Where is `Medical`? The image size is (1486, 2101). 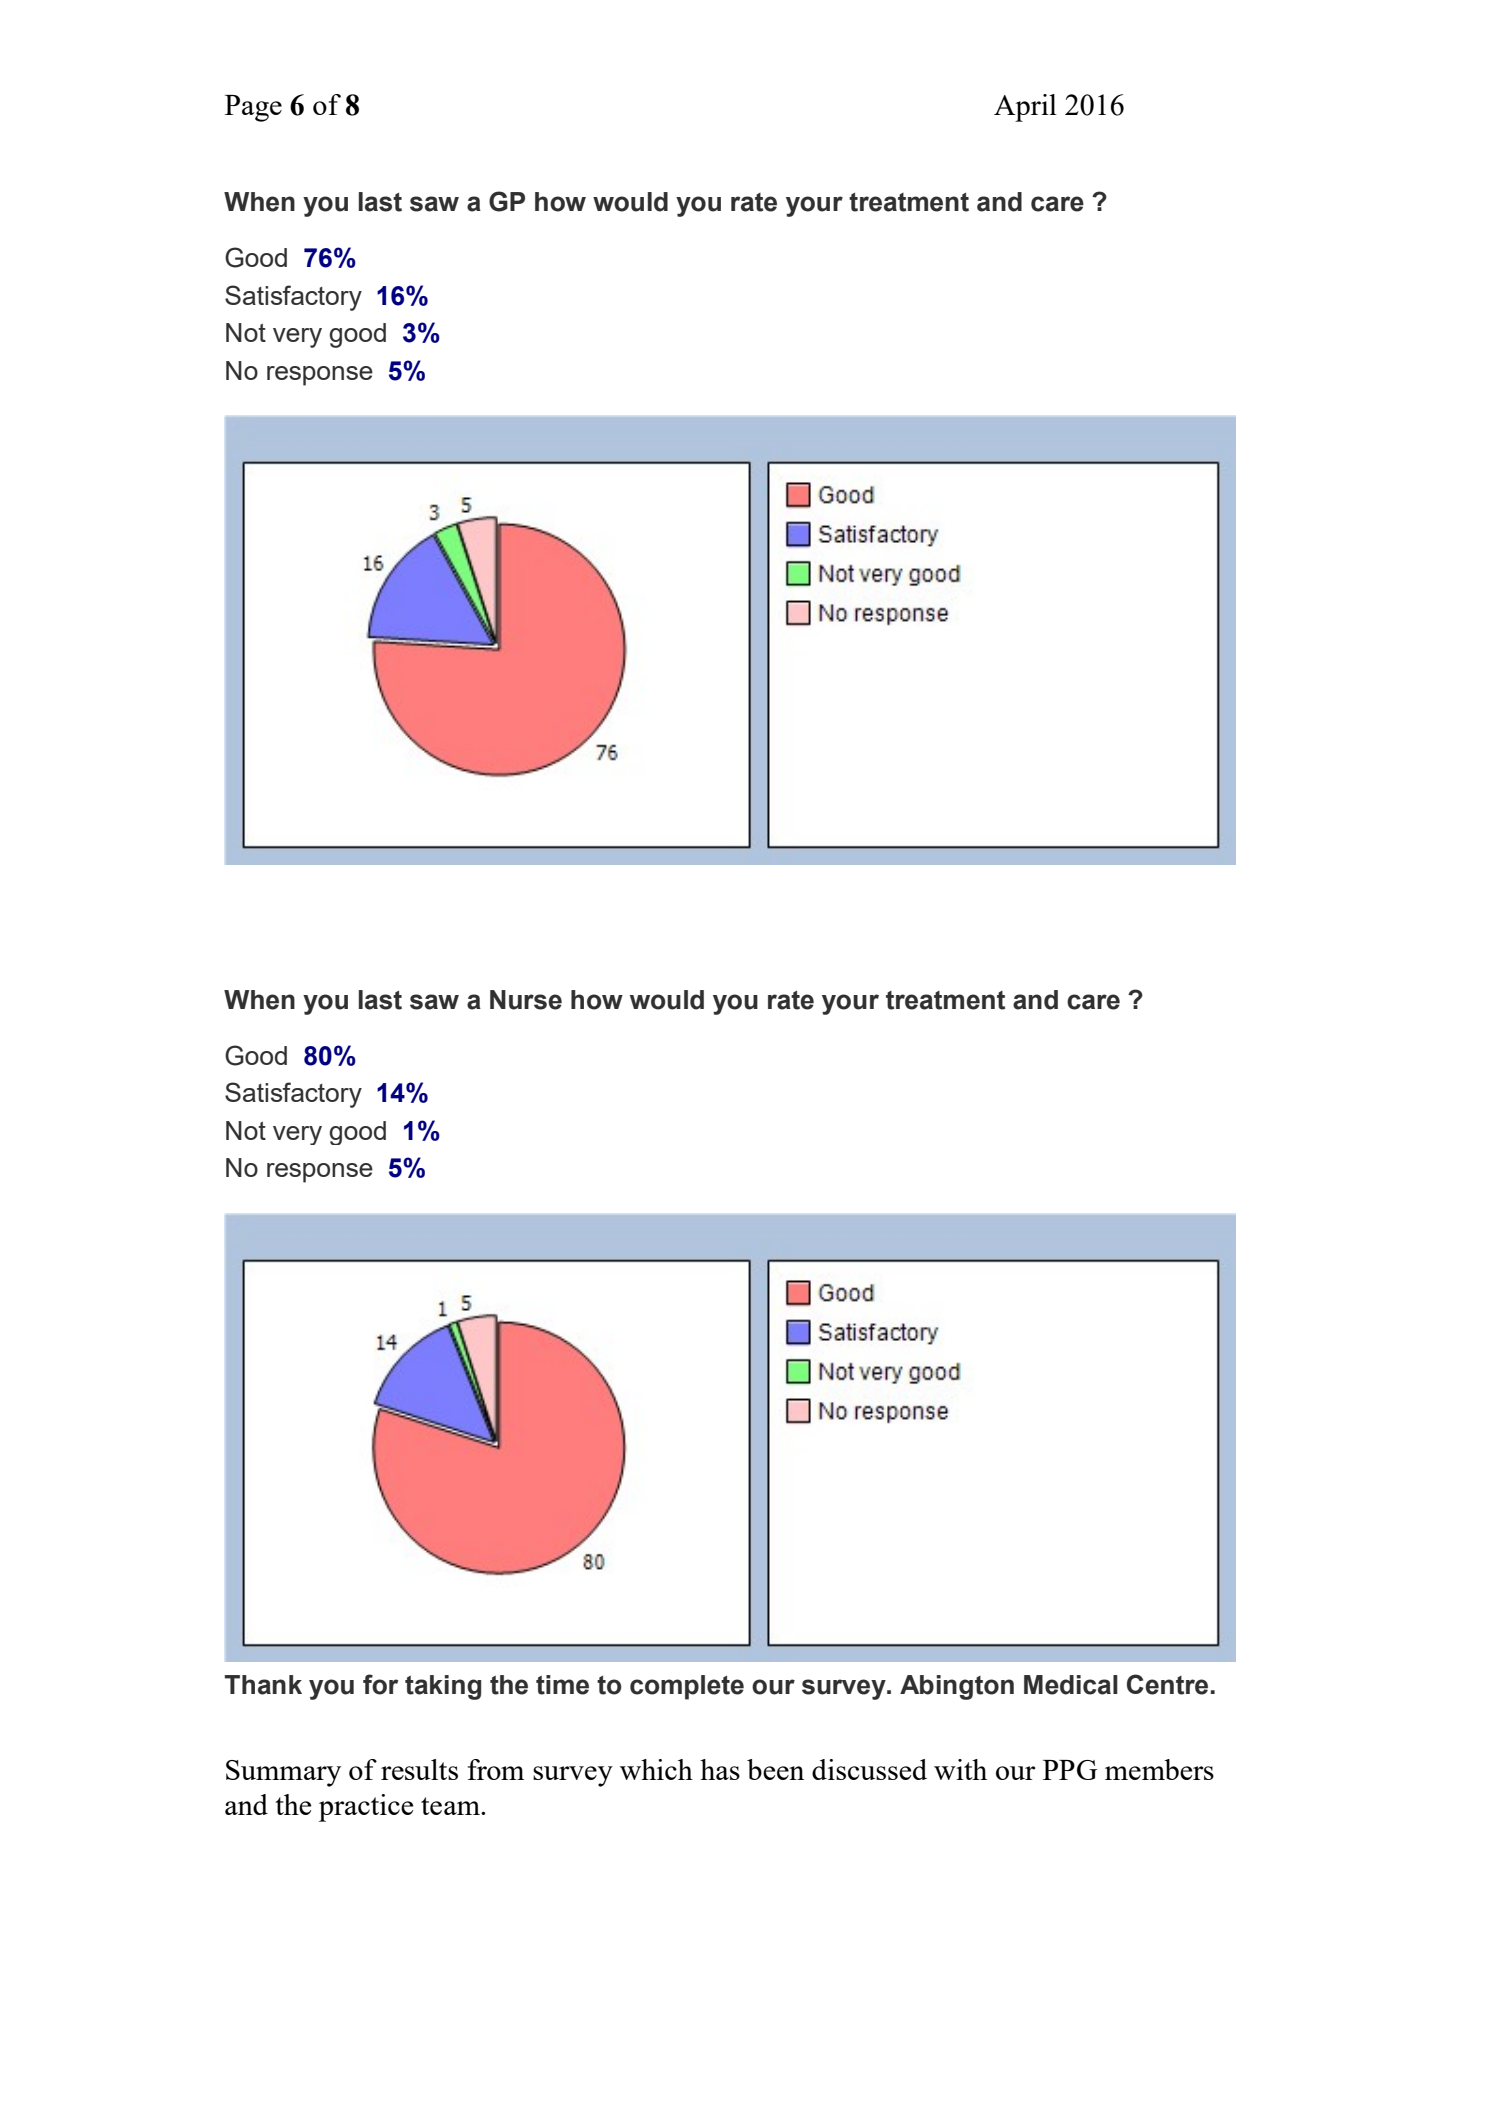
Medical is located at coordinates (1071, 1685).
